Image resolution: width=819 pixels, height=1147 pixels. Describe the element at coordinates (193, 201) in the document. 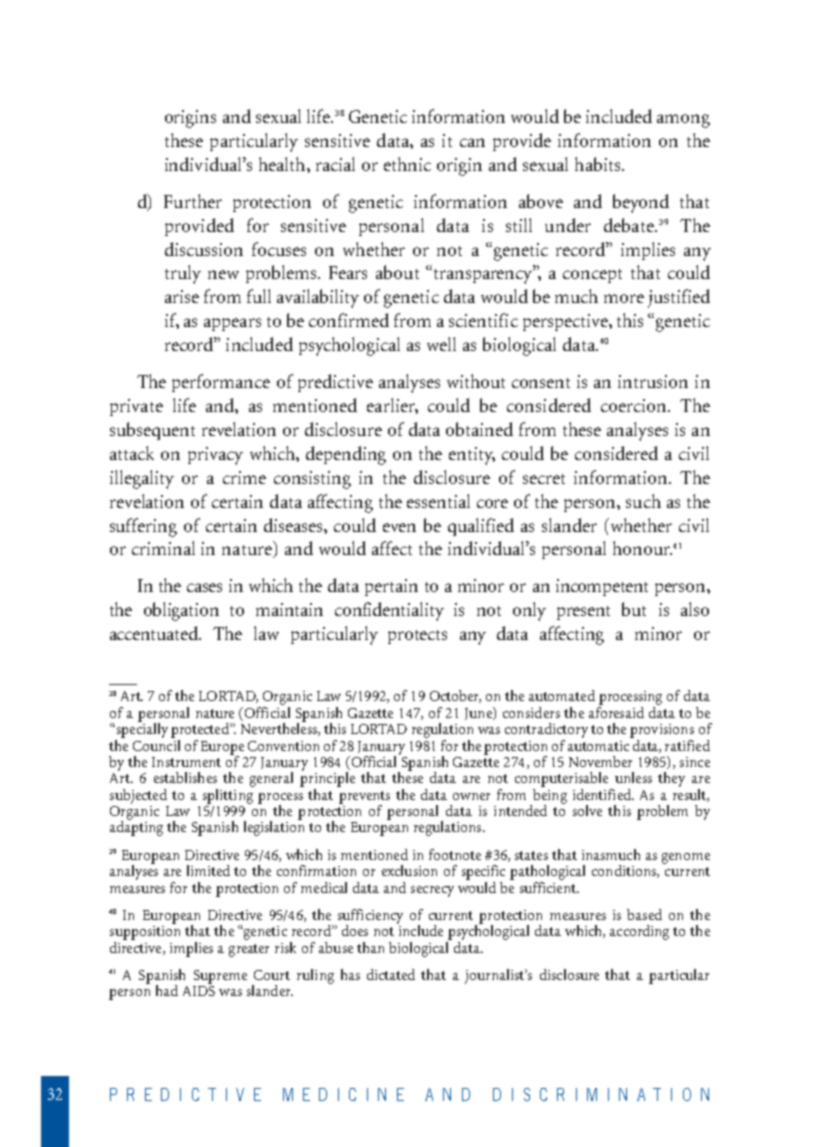

I see `Further` at that location.
